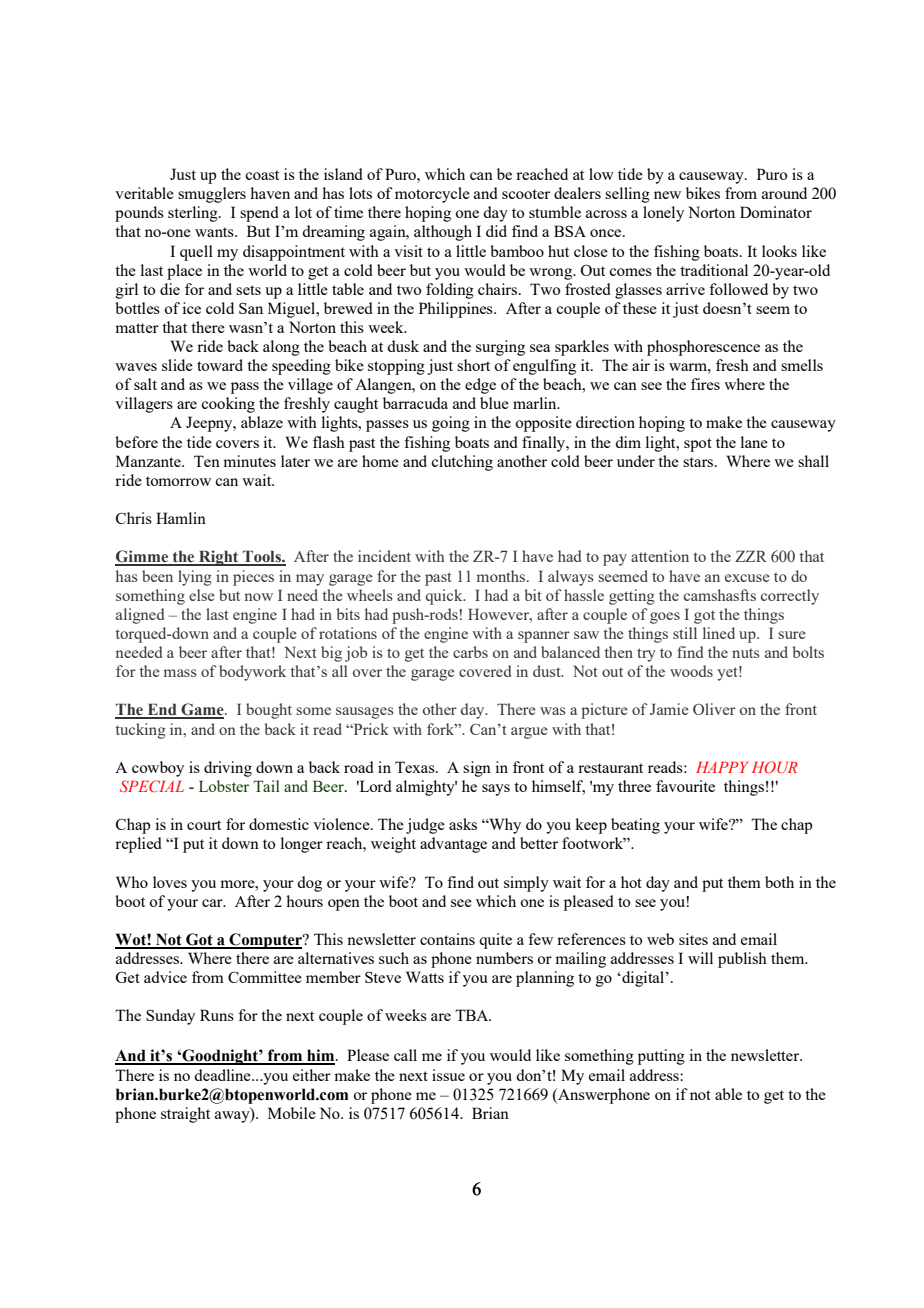  Describe the element at coordinates (699, 462) in the document. I see `stars` at that location.
